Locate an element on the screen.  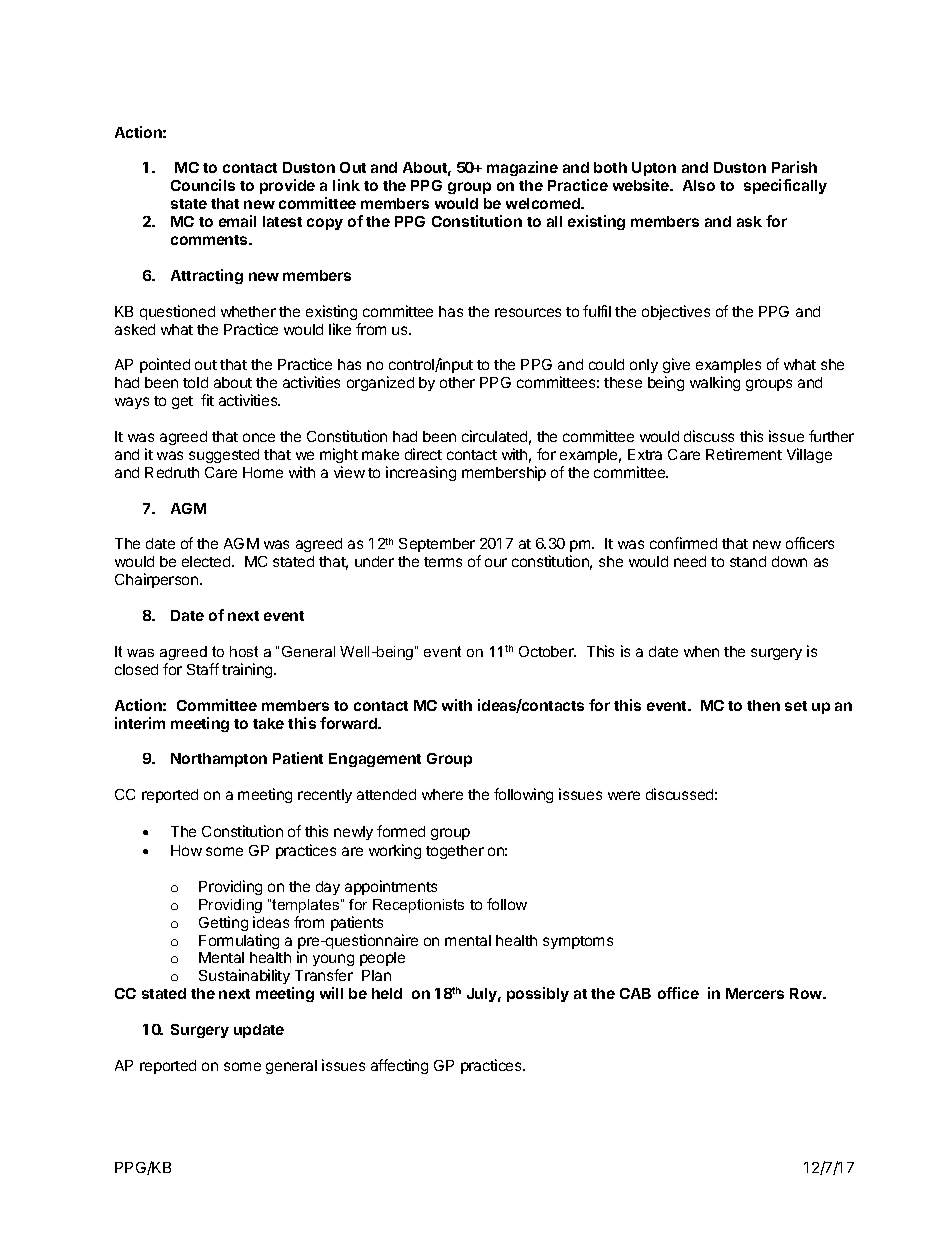
Councils is located at coordinates (203, 185).
